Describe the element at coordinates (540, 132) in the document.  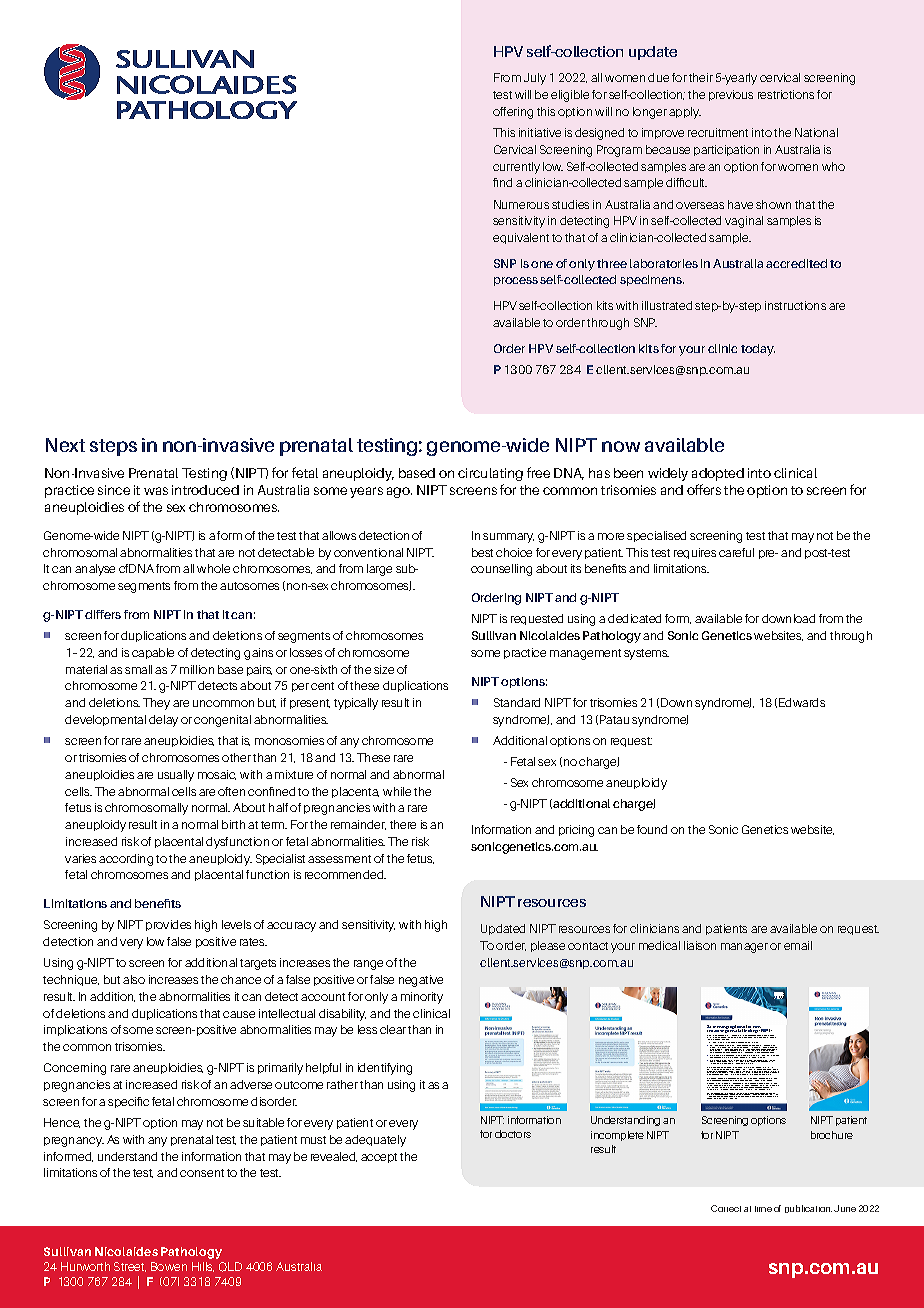
I see `initiative` at that location.
